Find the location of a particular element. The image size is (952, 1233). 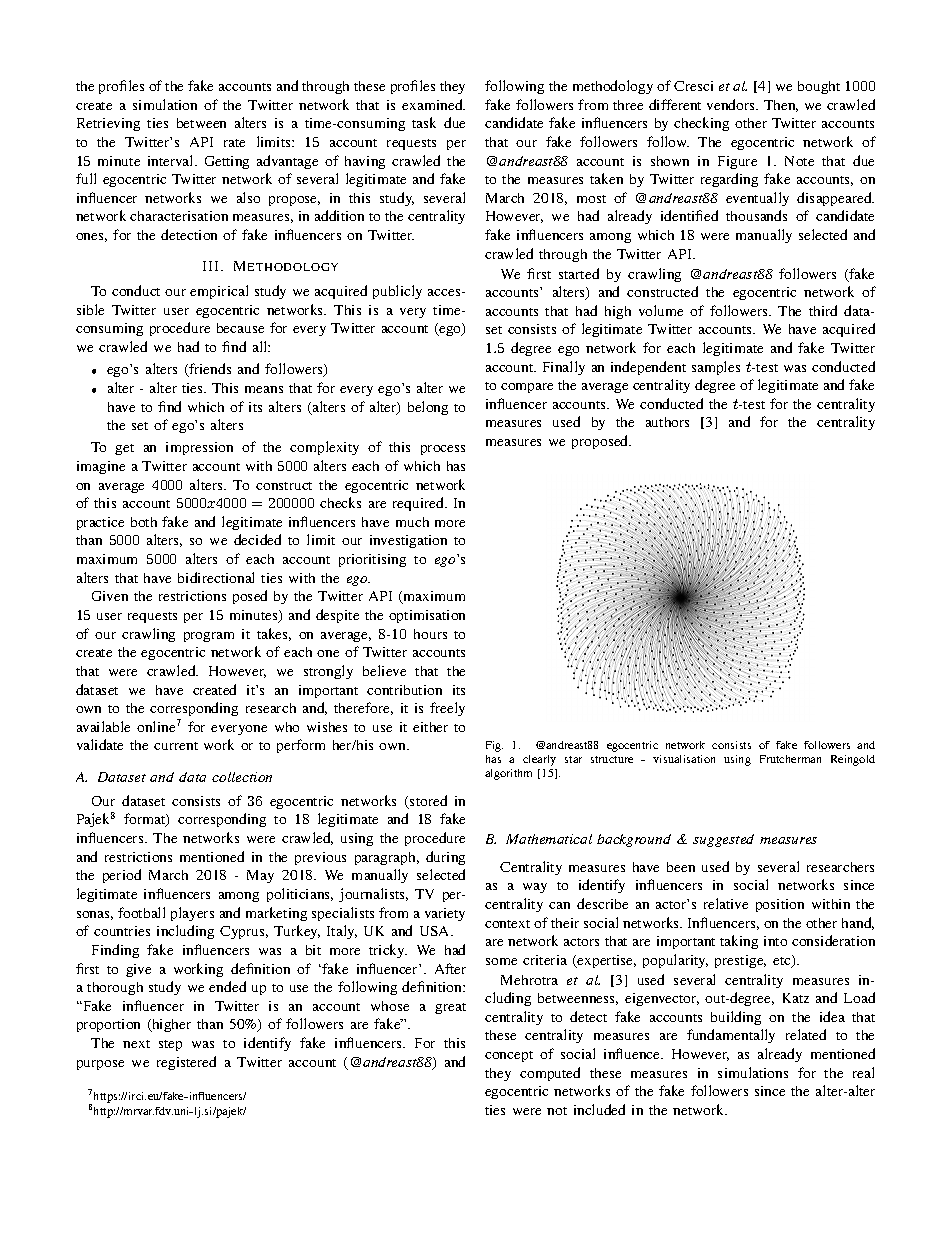

registered is located at coordinates (186, 1063).
